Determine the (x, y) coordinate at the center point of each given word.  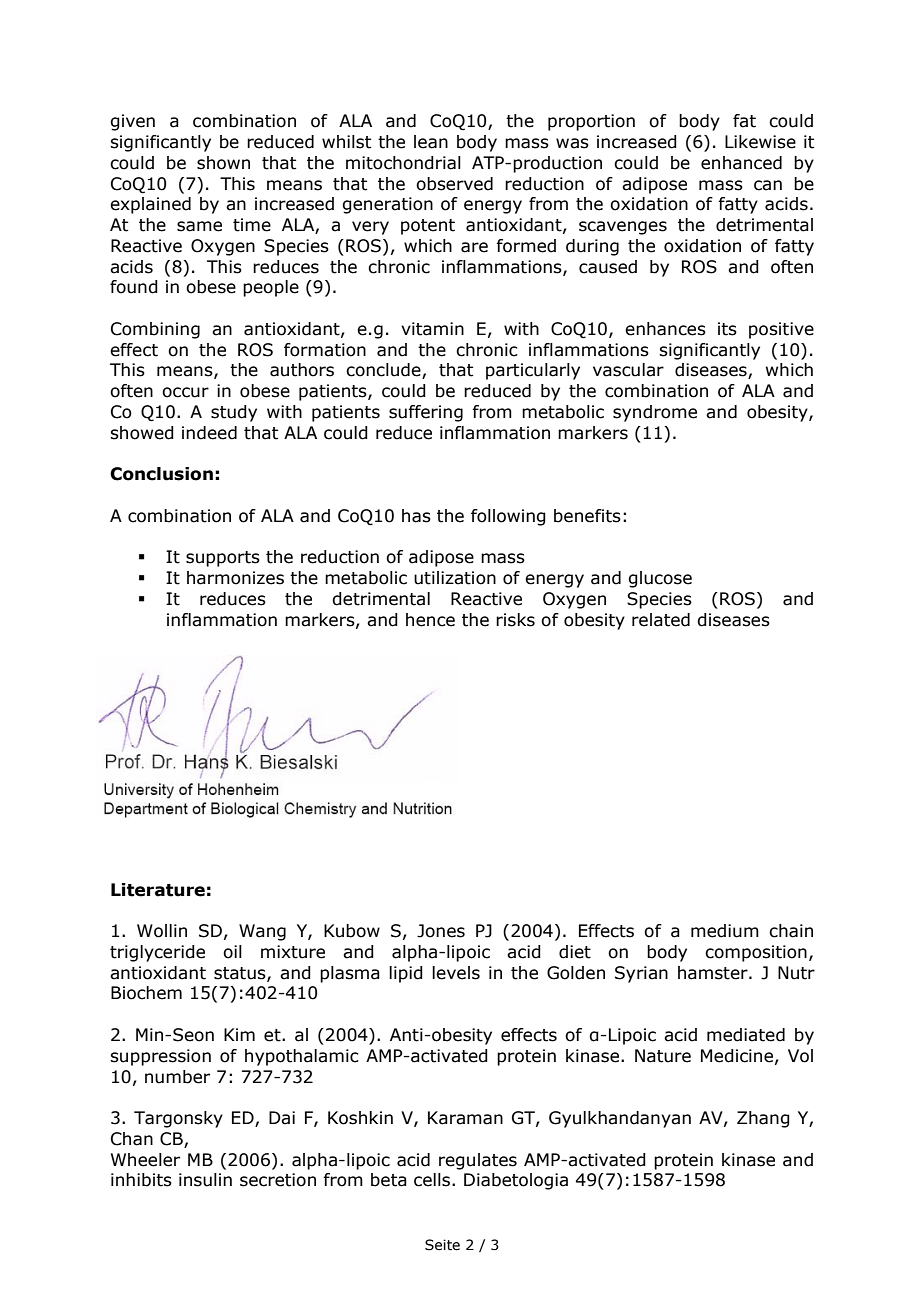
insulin (205, 1180)
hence (430, 620)
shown (223, 163)
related (661, 620)
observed (454, 184)
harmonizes (235, 578)
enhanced (741, 163)
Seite (442, 1245)
